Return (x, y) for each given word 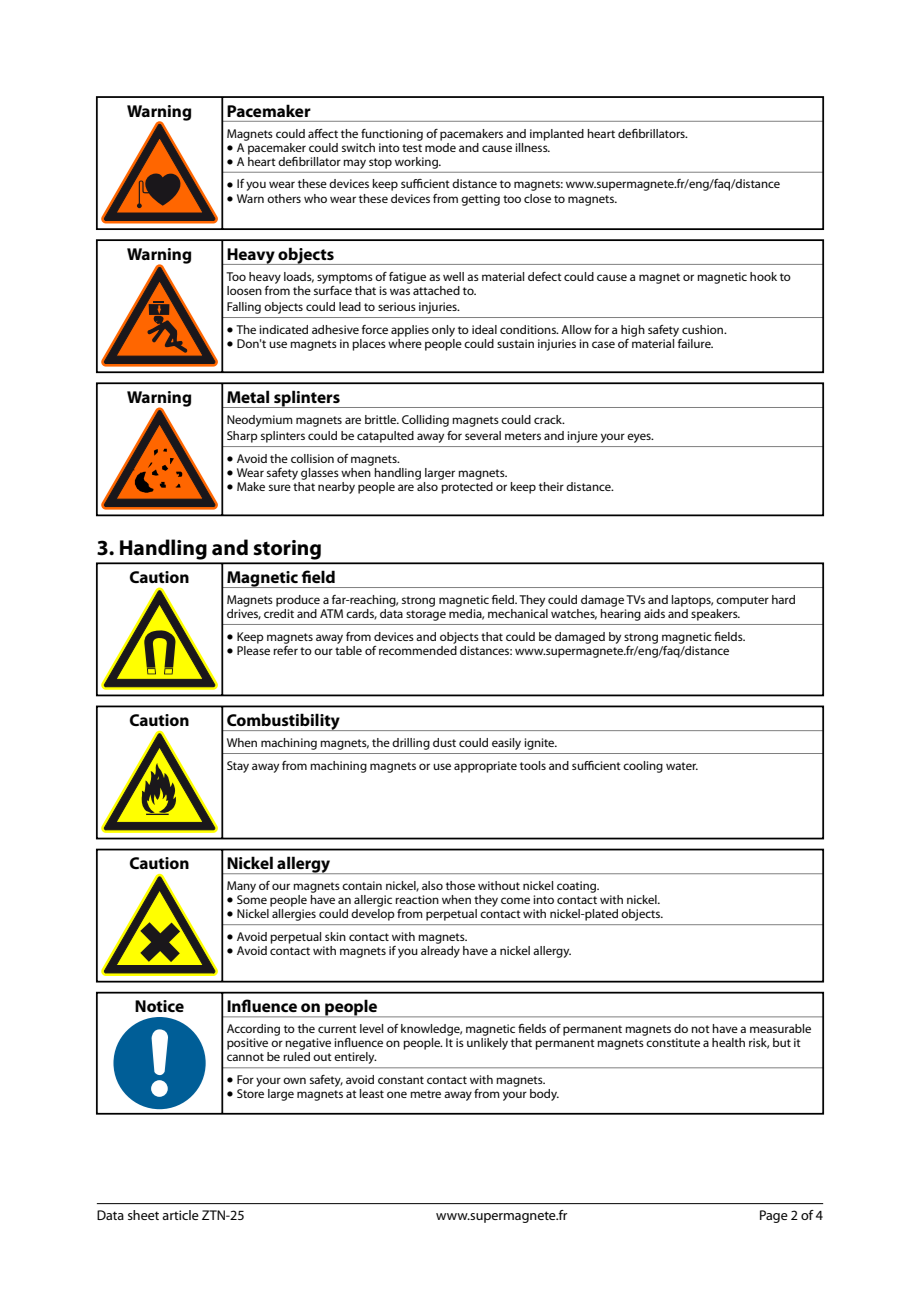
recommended (418, 649)
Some (252, 899)
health (728, 1042)
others (284, 198)
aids (654, 613)
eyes (640, 438)
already (440, 950)
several (483, 435)
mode (440, 146)
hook (763, 276)
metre (425, 1094)
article (180, 1215)
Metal (248, 396)
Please (253, 649)
